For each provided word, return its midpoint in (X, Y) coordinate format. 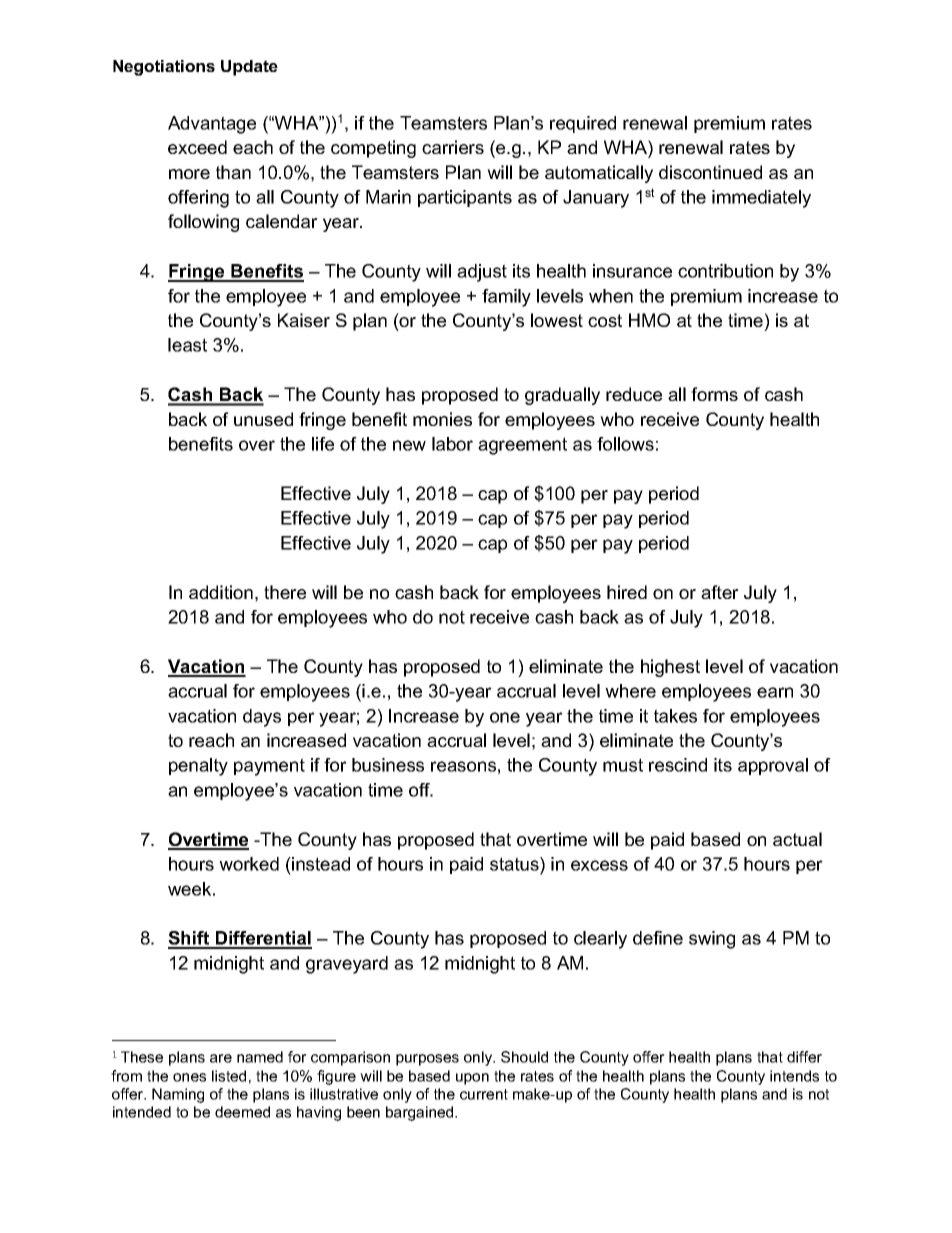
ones (189, 1077)
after (720, 592)
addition (221, 592)
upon (472, 1079)
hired (627, 592)
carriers (453, 147)
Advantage (212, 125)
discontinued (710, 172)
